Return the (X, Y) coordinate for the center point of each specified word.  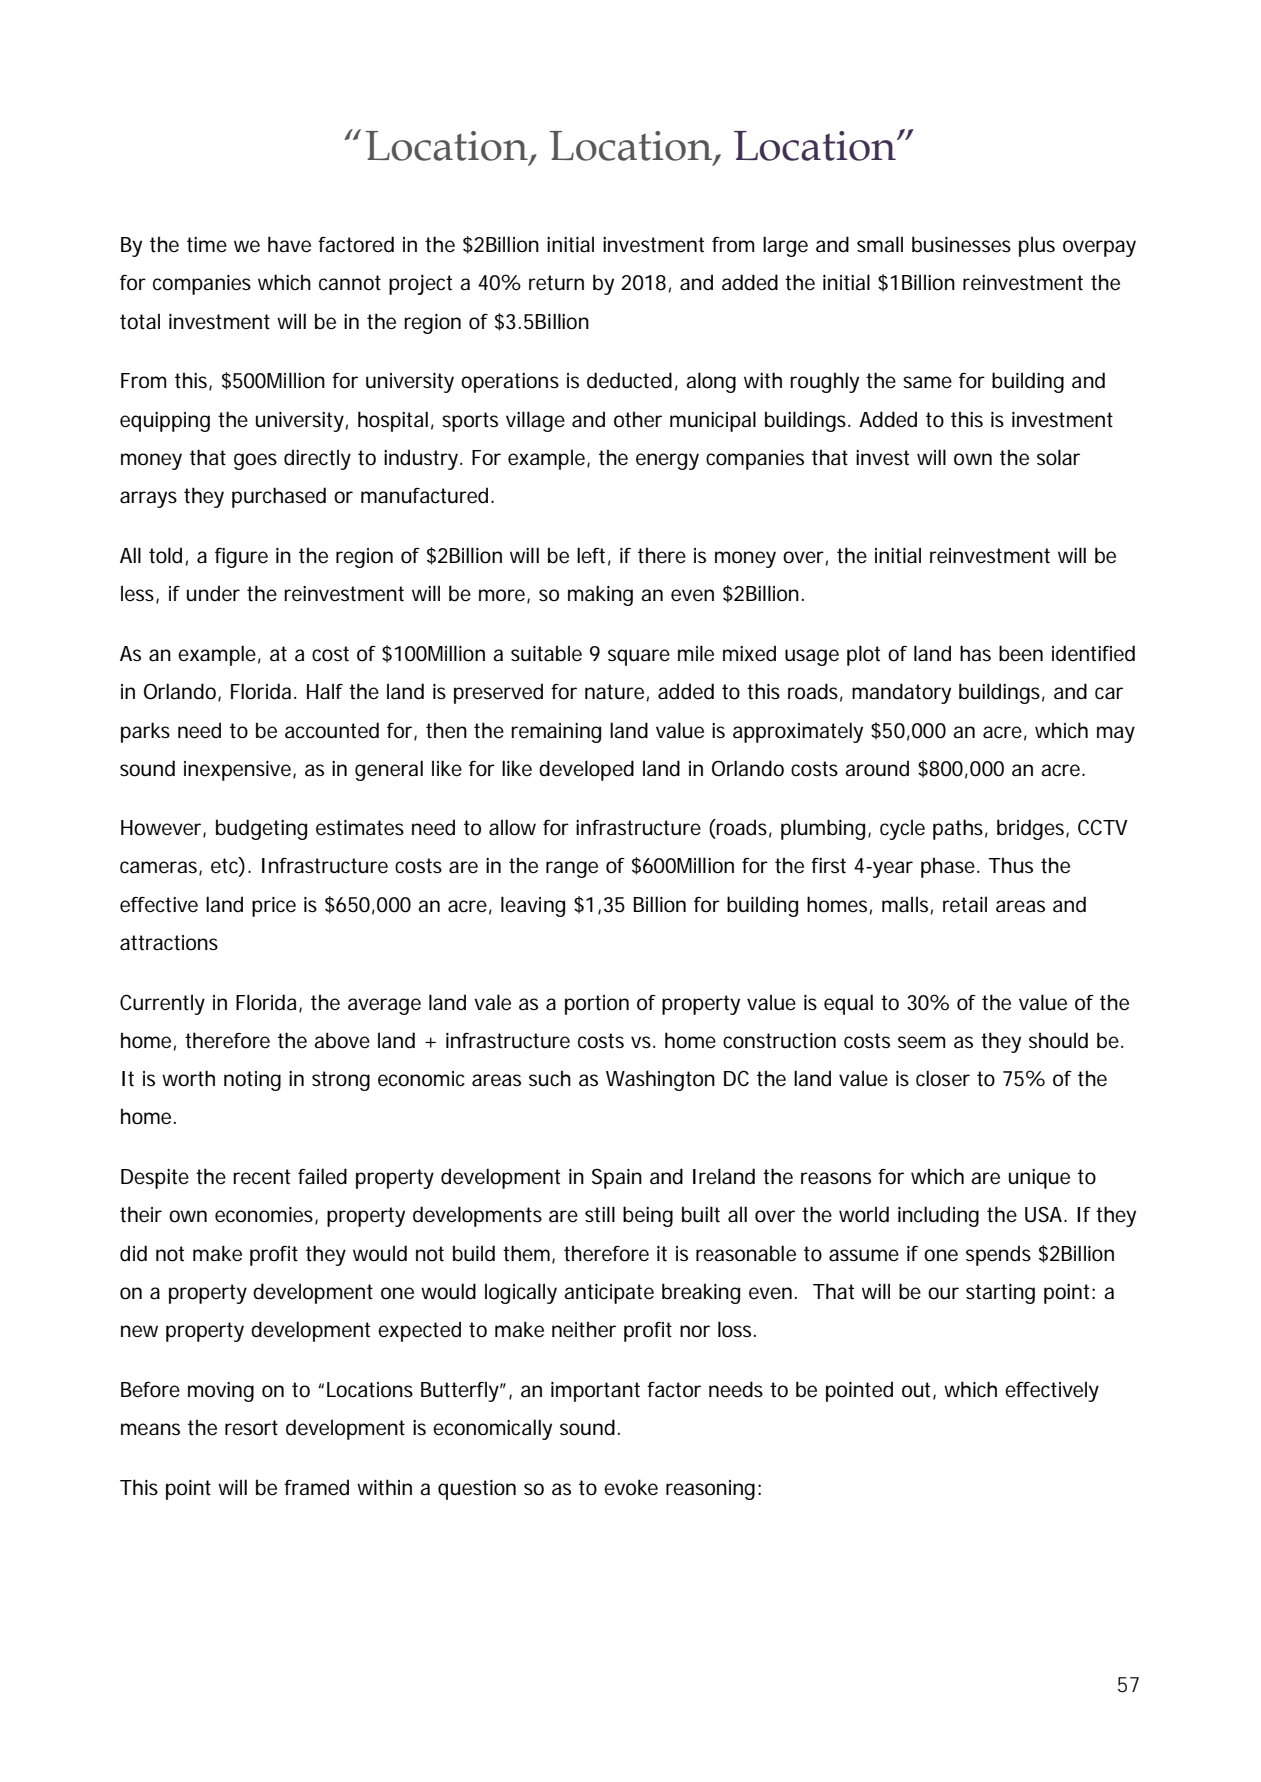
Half (325, 691)
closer (943, 1078)
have (289, 244)
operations (510, 383)
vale (492, 1002)
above (342, 1040)
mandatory (901, 693)
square (639, 657)
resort (251, 1428)
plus (1037, 246)
